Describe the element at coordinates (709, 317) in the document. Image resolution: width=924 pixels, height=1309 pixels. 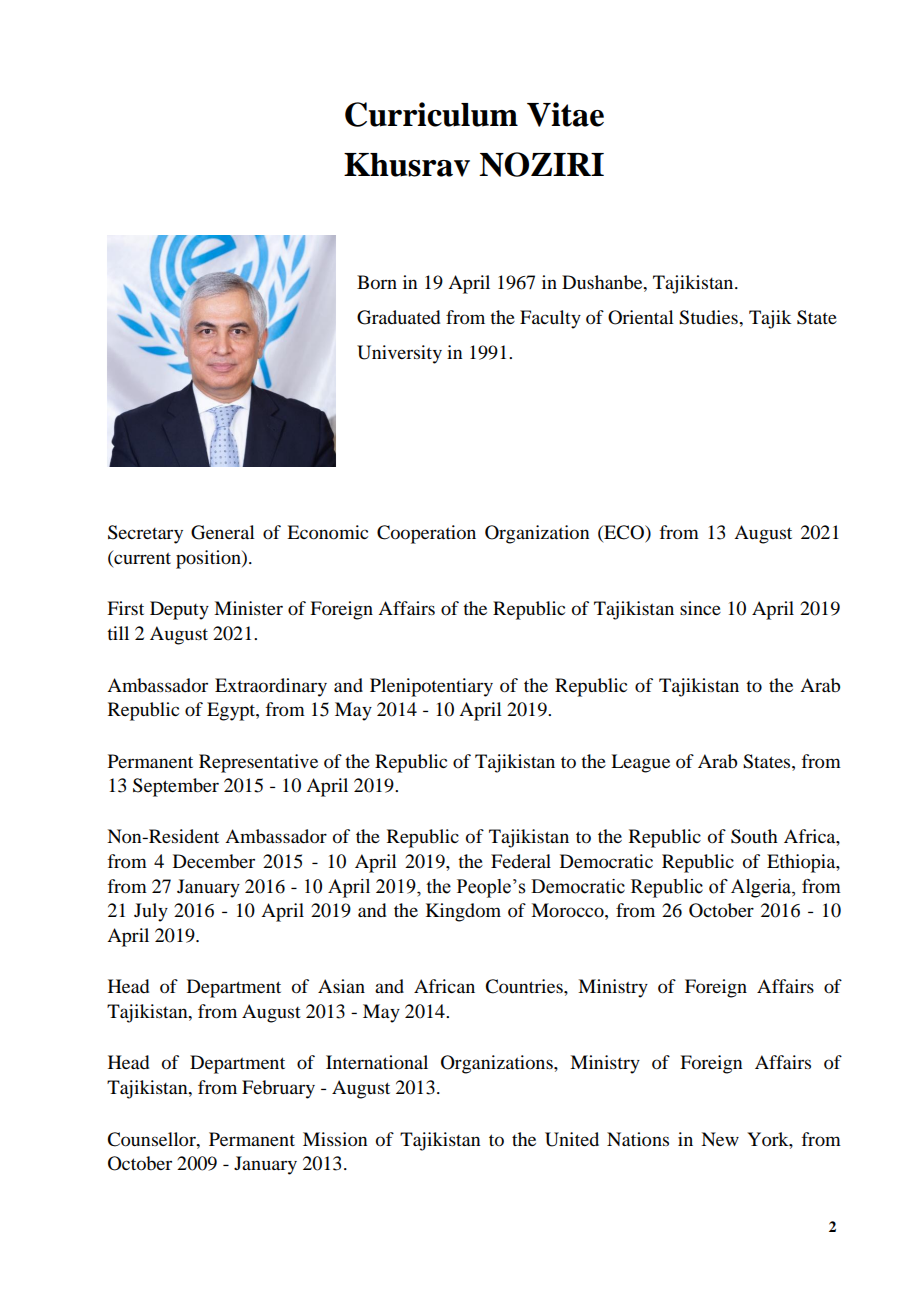
I see `Studies` at that location.
